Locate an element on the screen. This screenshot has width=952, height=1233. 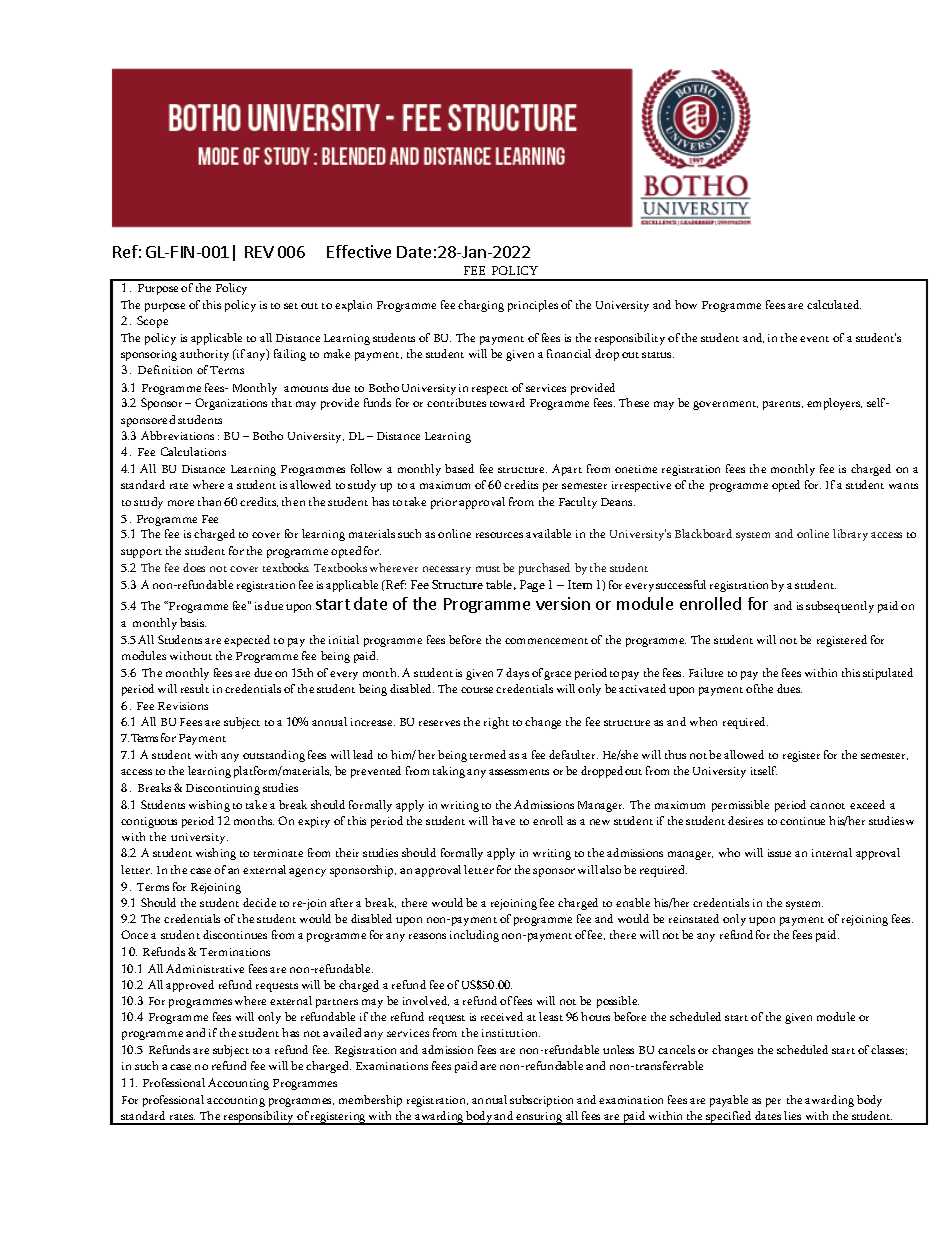
membership is located at coordinates (370, 1101).
